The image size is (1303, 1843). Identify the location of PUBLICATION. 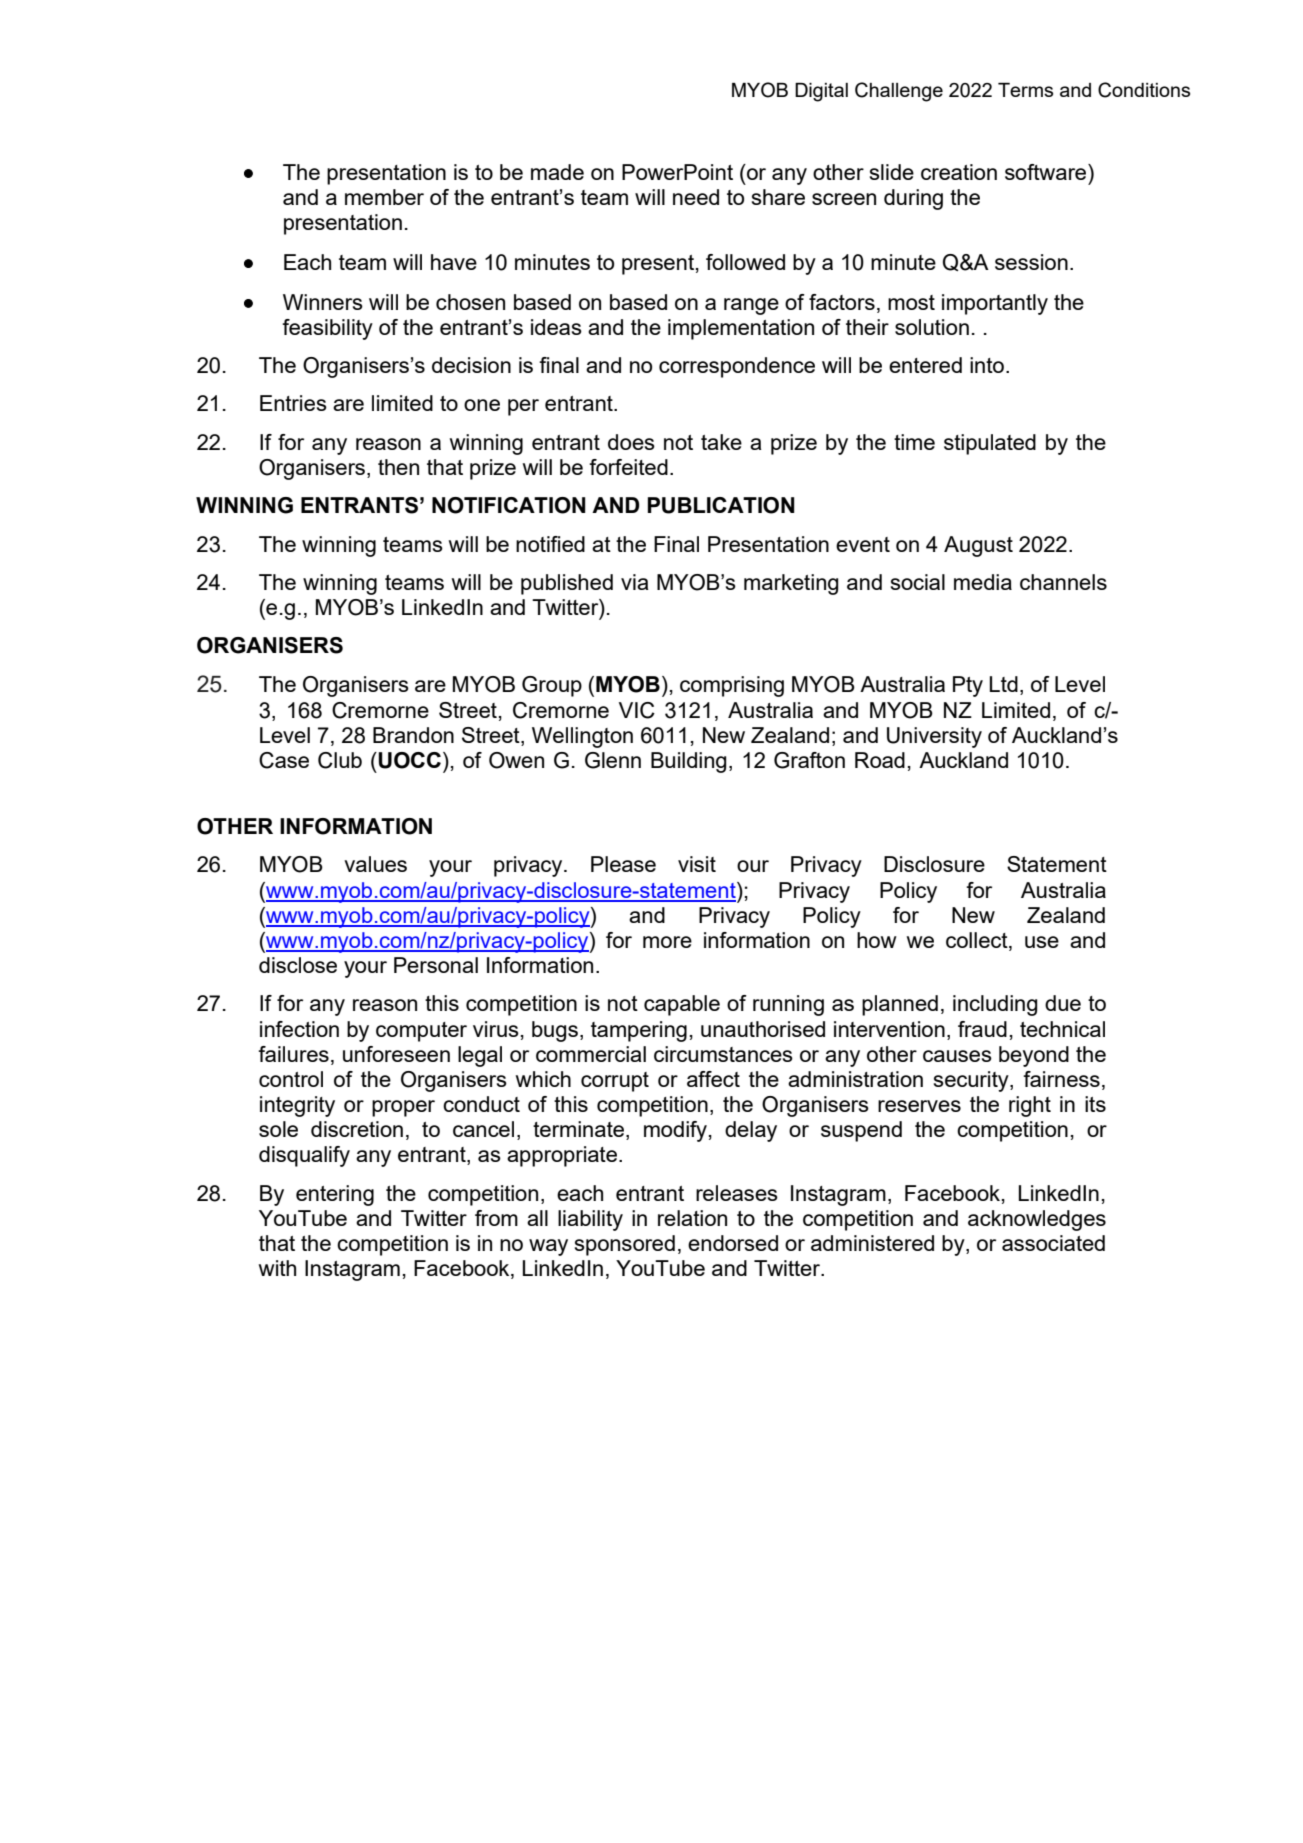
(721, 505).
